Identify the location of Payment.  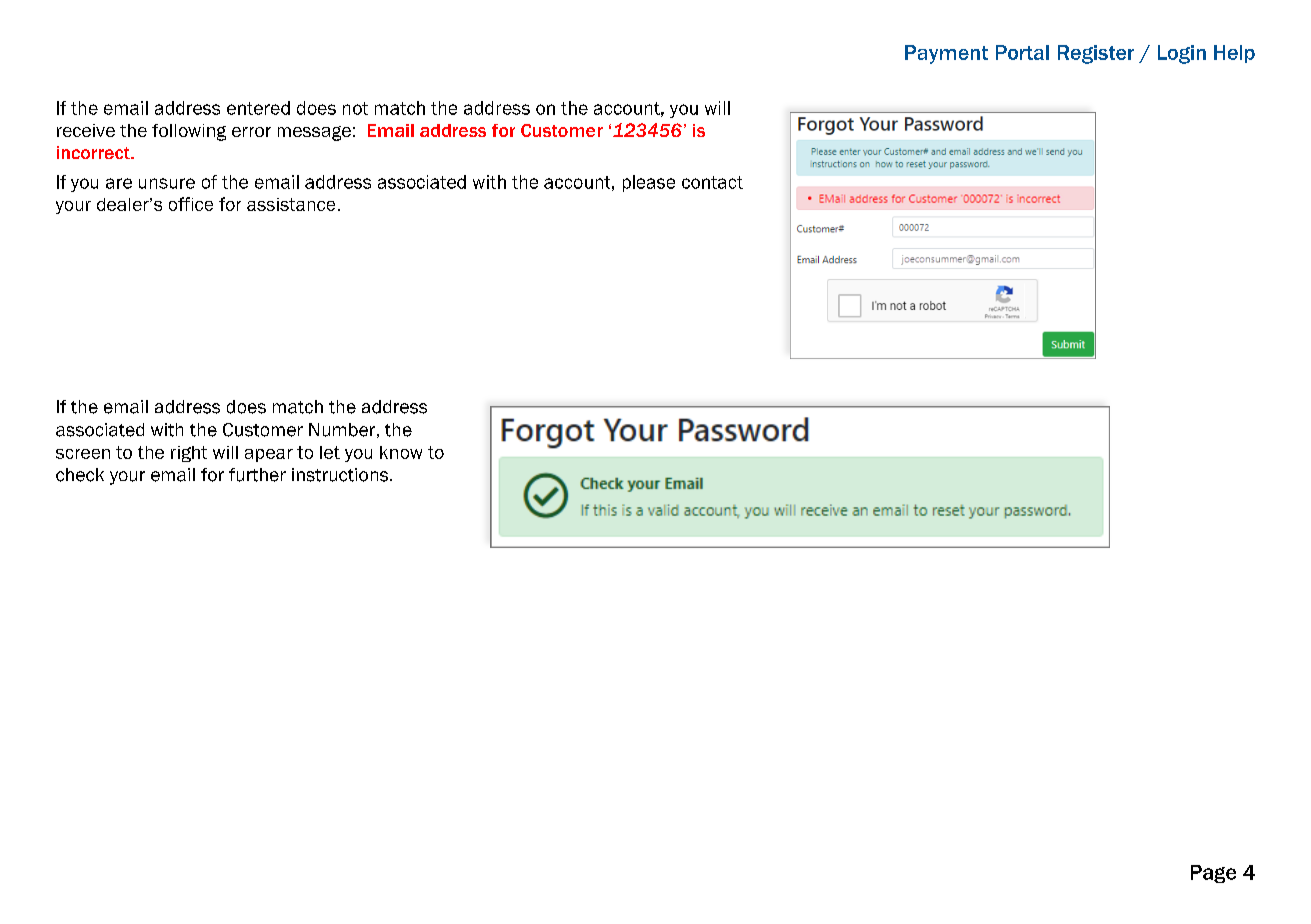
(946, 54).
